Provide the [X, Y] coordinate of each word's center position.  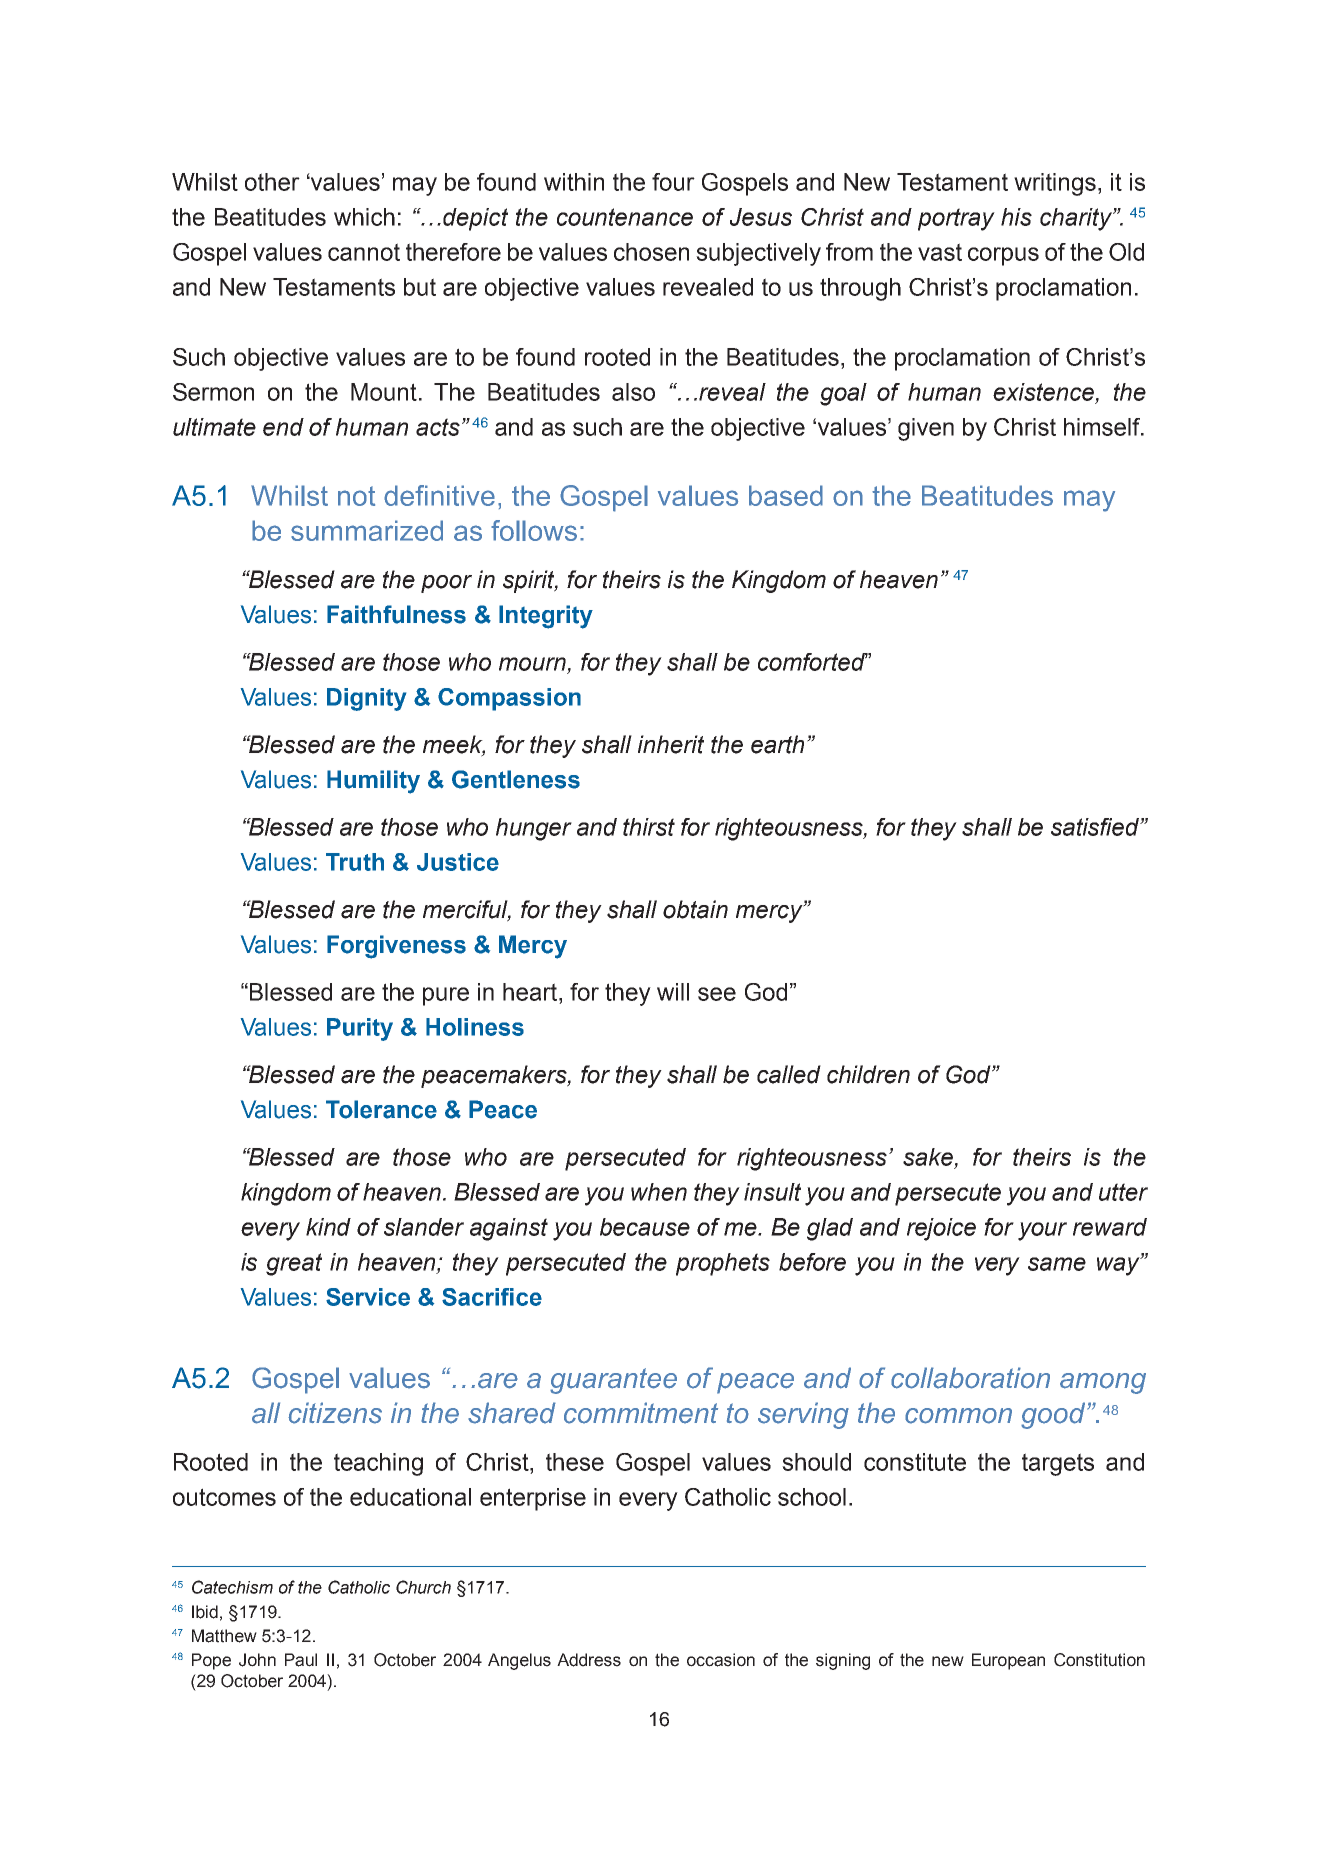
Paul [301, 1660]
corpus [1003, 256]
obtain [695, 909]
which [364, 217]
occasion [721, 1660]
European [1008, 1661]
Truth [355, 862]
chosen [651, 252]
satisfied [1096, 827]
